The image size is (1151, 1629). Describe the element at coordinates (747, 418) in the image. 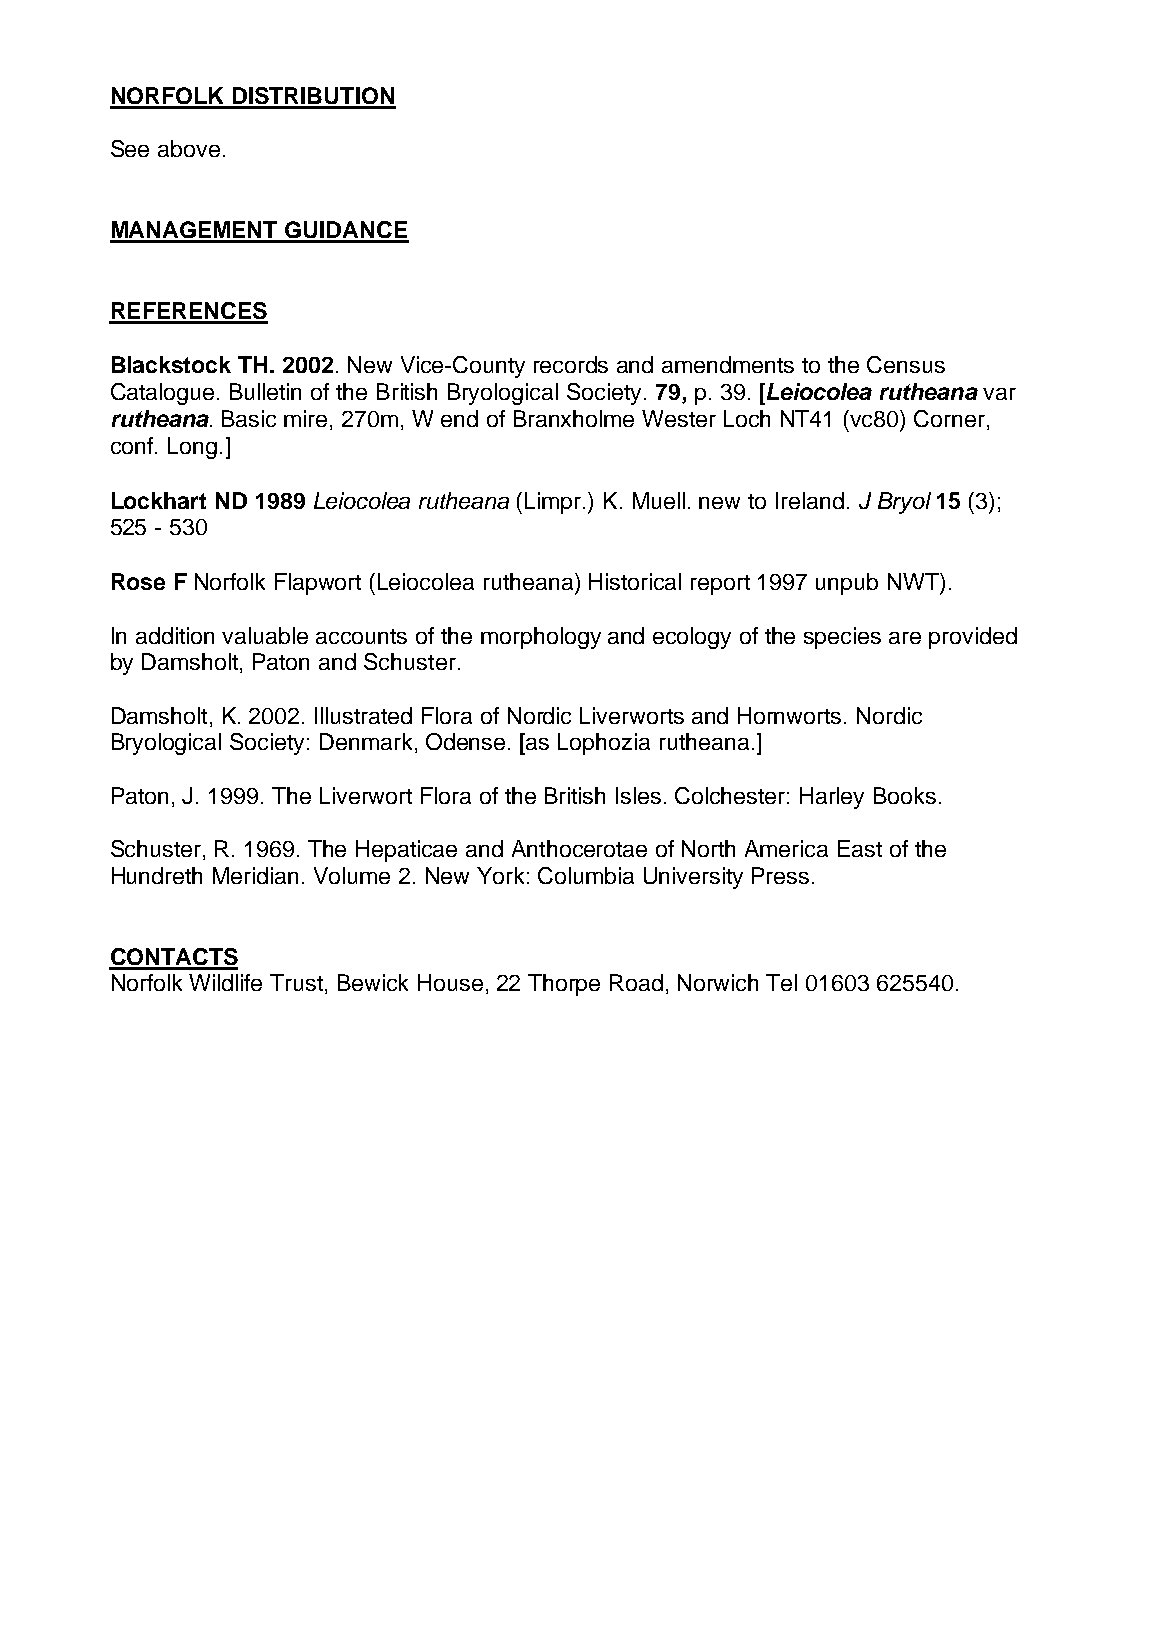

I see `Loch` at that location.
